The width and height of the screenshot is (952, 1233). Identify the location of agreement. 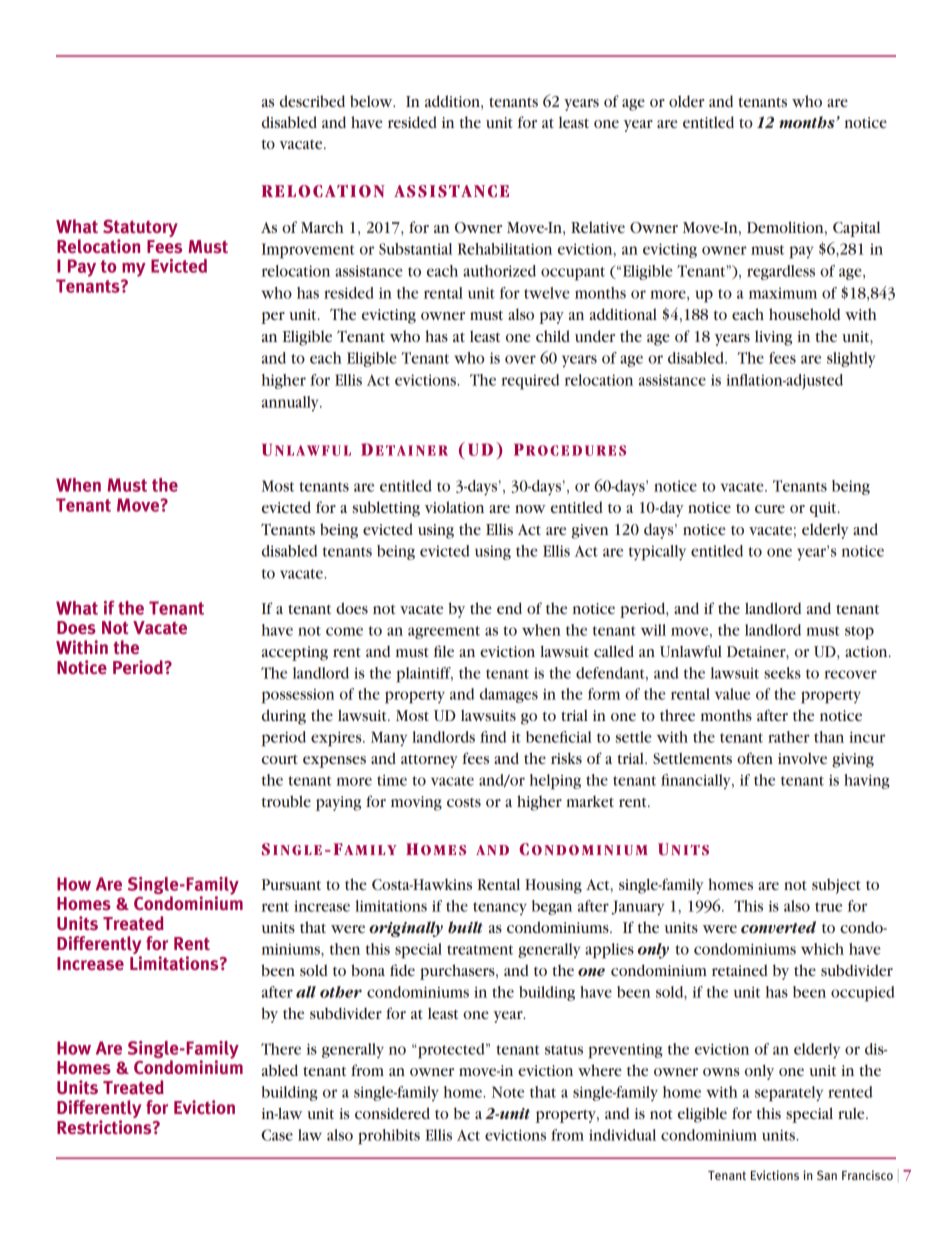
(444, 632).
